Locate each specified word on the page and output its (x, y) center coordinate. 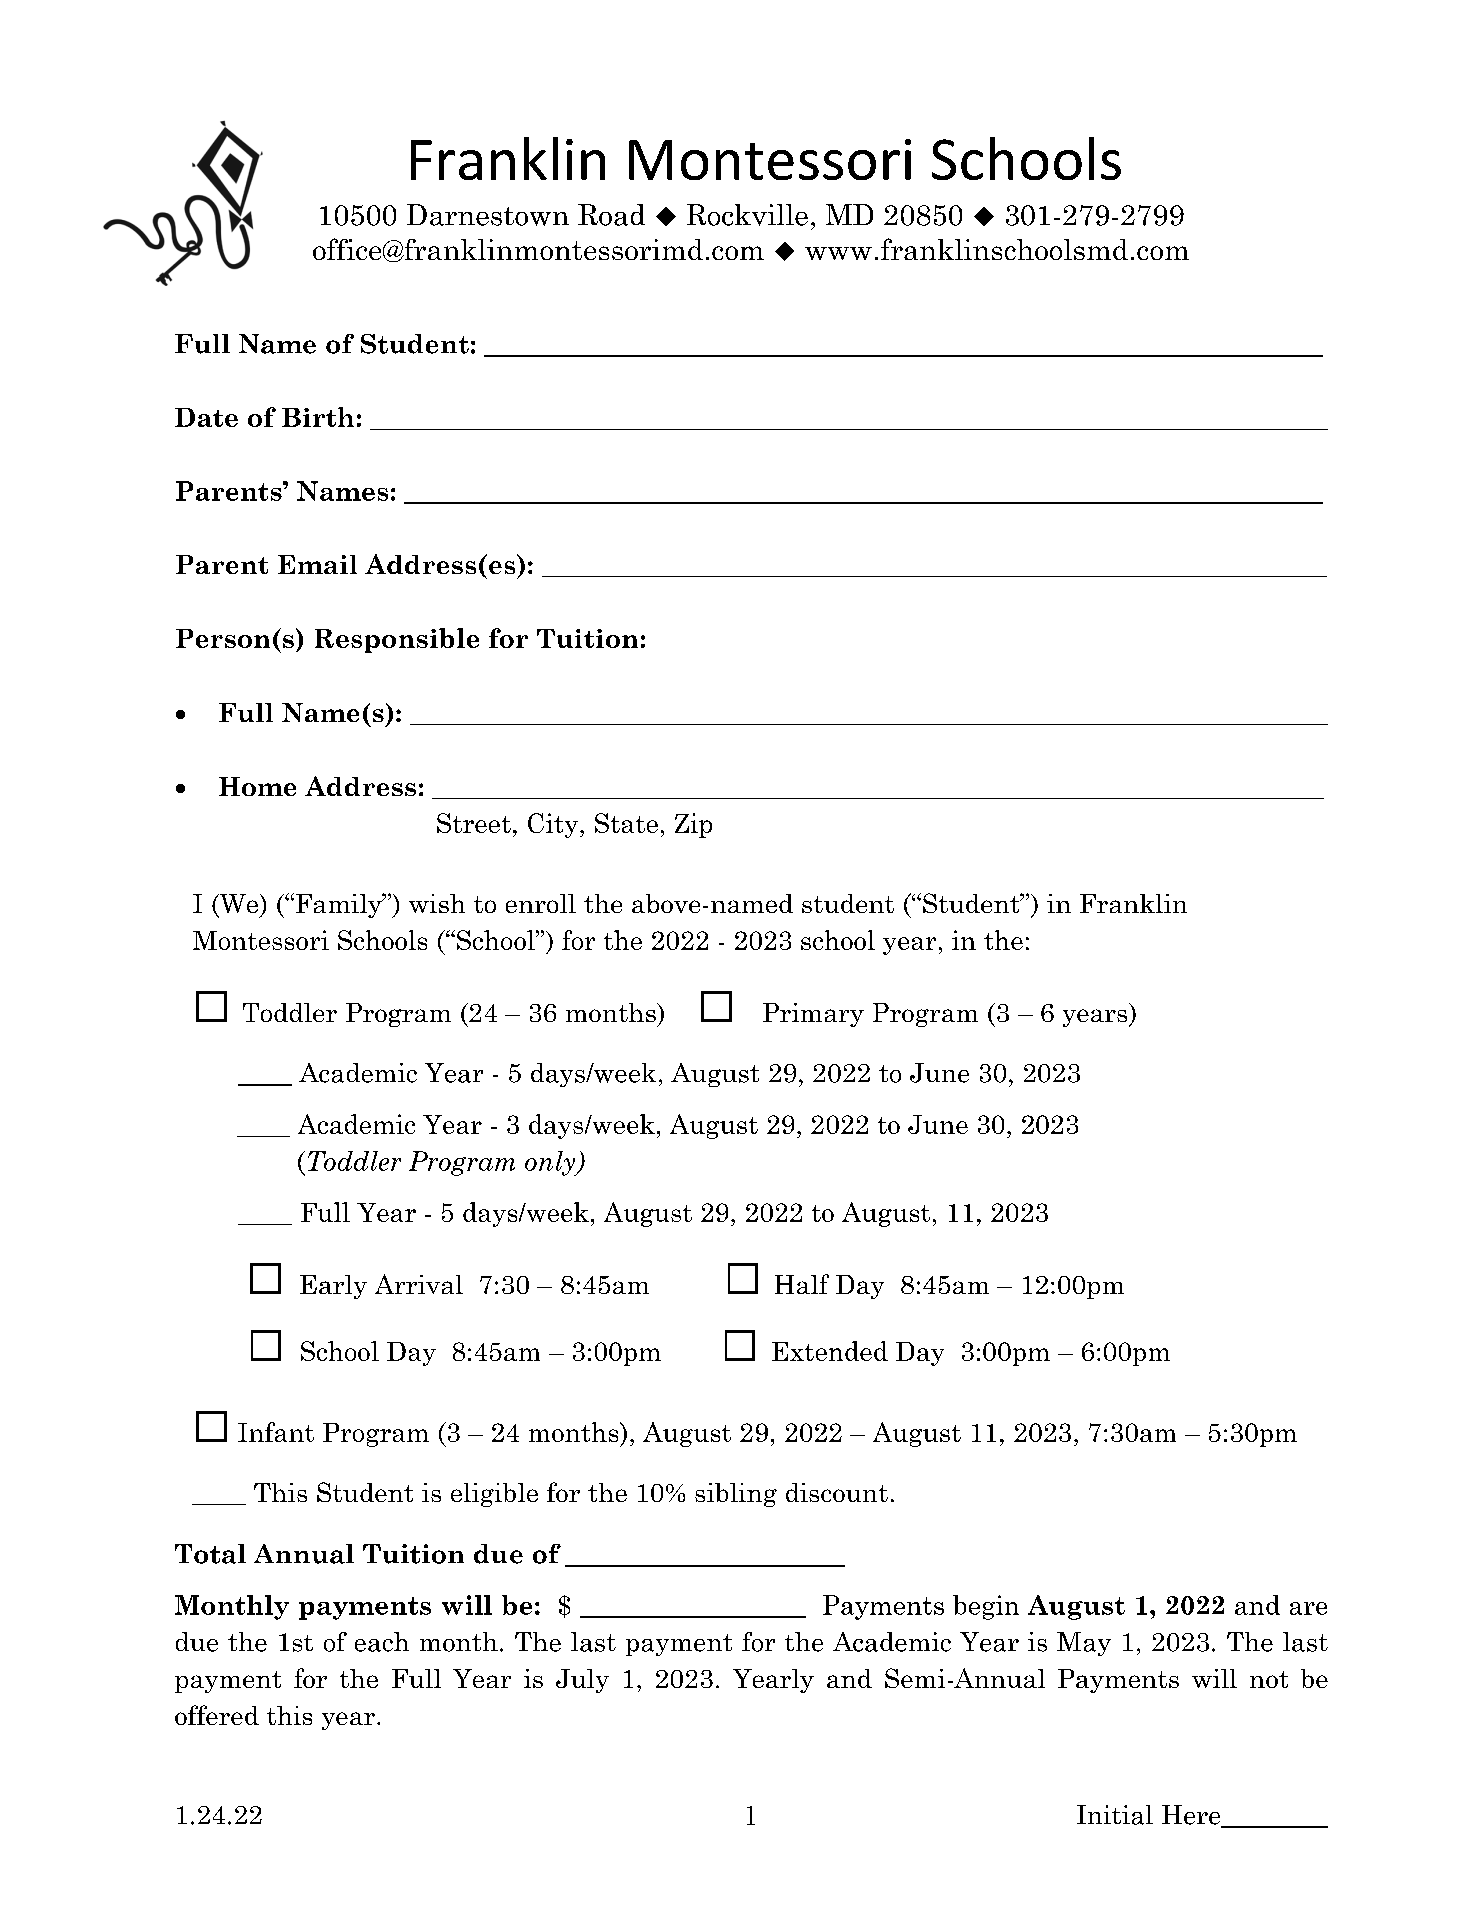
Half (802, 1284)
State (626, 823)
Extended (830, 1351)
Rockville (747, 215)
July (582, 1681)
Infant (276, 1432)
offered (217, 1715)
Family (340, 905)
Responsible (397, 640)
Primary (813, 1015)
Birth (318, 417)
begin (986, 1607)
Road (611, 215)
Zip (693, 825)
